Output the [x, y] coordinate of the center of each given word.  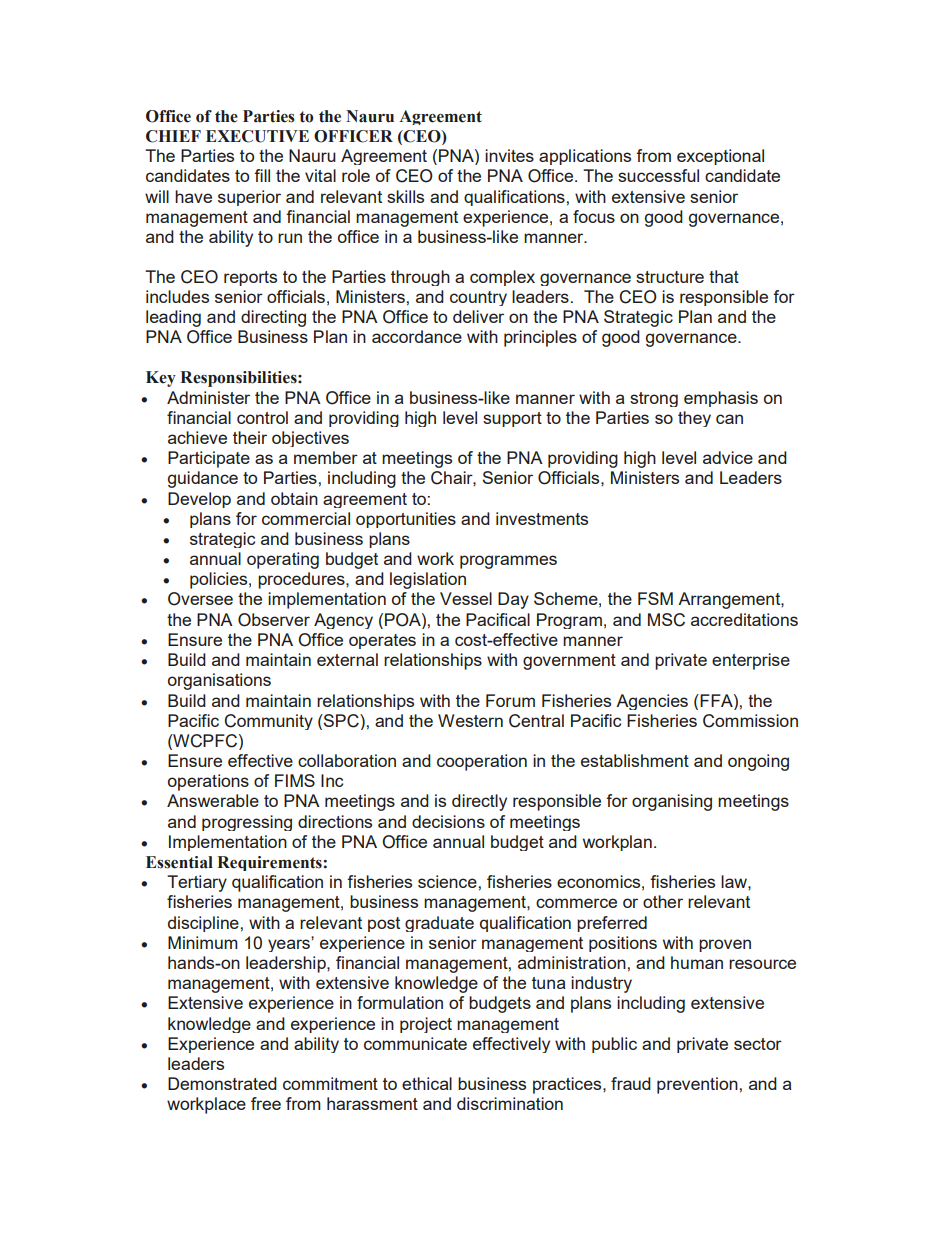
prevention [698, 1085]
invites [509, 155]
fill [262, 175]
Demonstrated [222, 1083]
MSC [666, 620]
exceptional [720, 157]
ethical [427, 1083]
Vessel [466, 598]
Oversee [200, 599]
